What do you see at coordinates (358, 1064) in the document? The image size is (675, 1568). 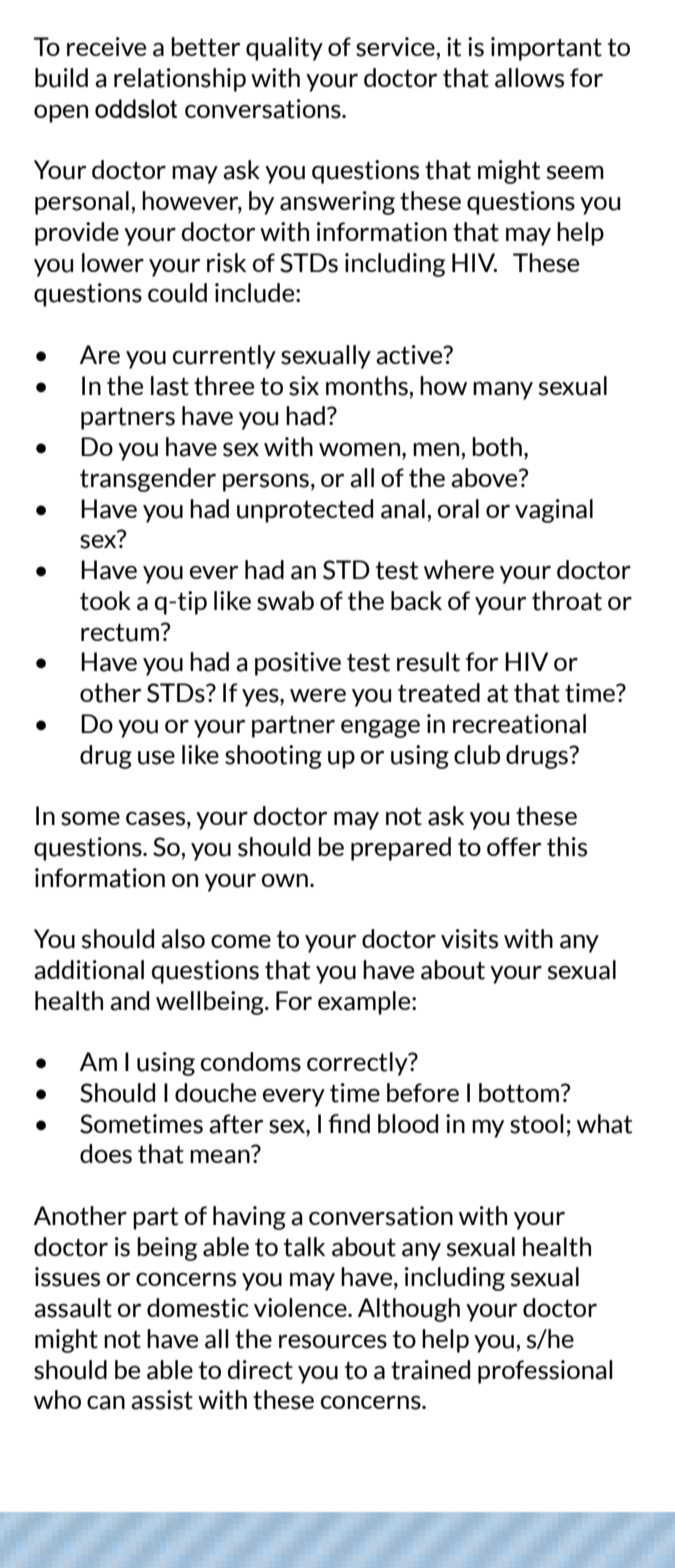 I see `correctly` at bounding box center [358, 1064].
